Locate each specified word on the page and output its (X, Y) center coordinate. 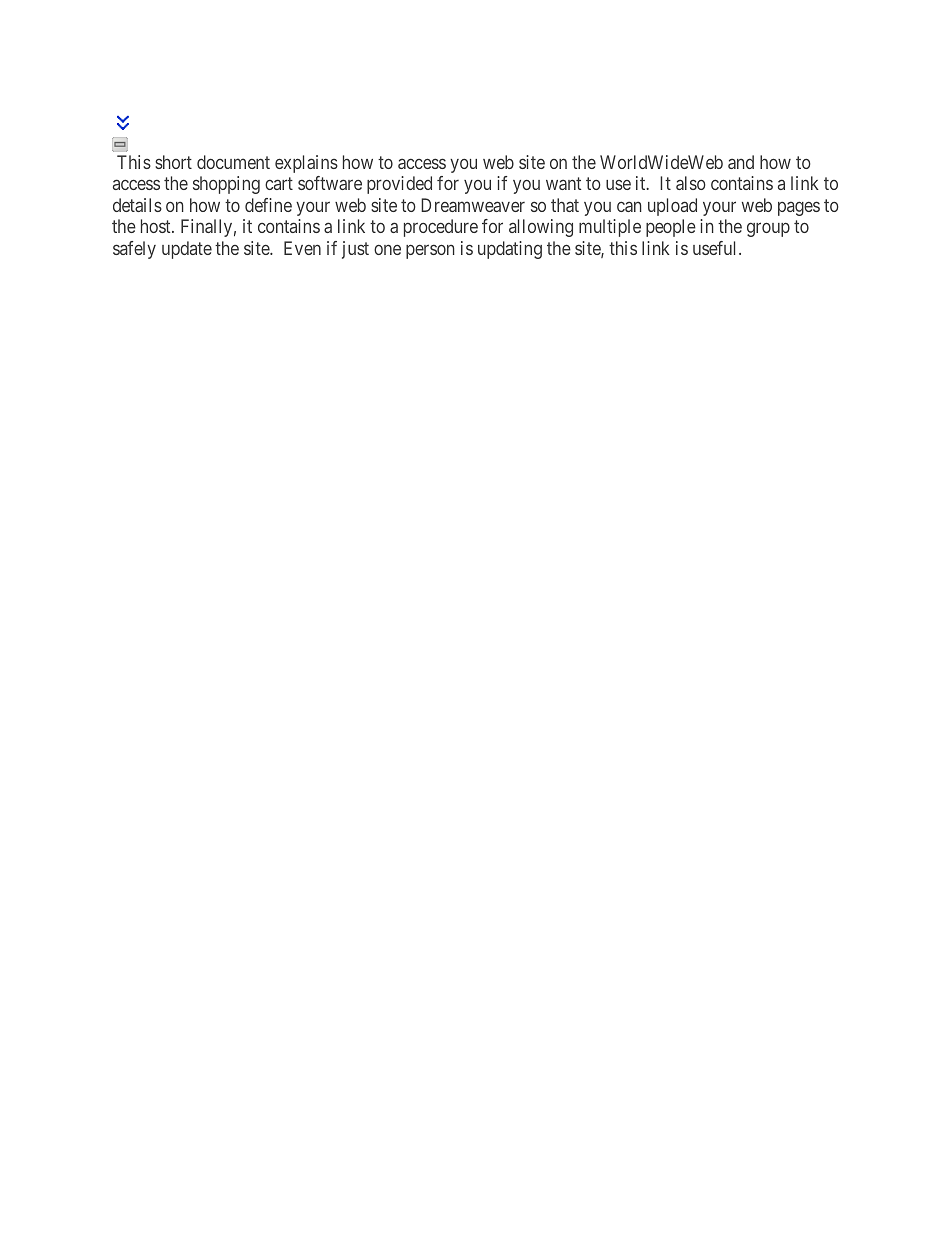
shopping (226, 185)
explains (306, 164)
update (187, 250)
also (691, 183)
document (233, 162)
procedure (441, 228)
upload (672, 207)
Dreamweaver (473, 205)
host (157, 226)
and (741, 162)
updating (510, 250)
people (671, 228)
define (268, 205)
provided (399, 185)
